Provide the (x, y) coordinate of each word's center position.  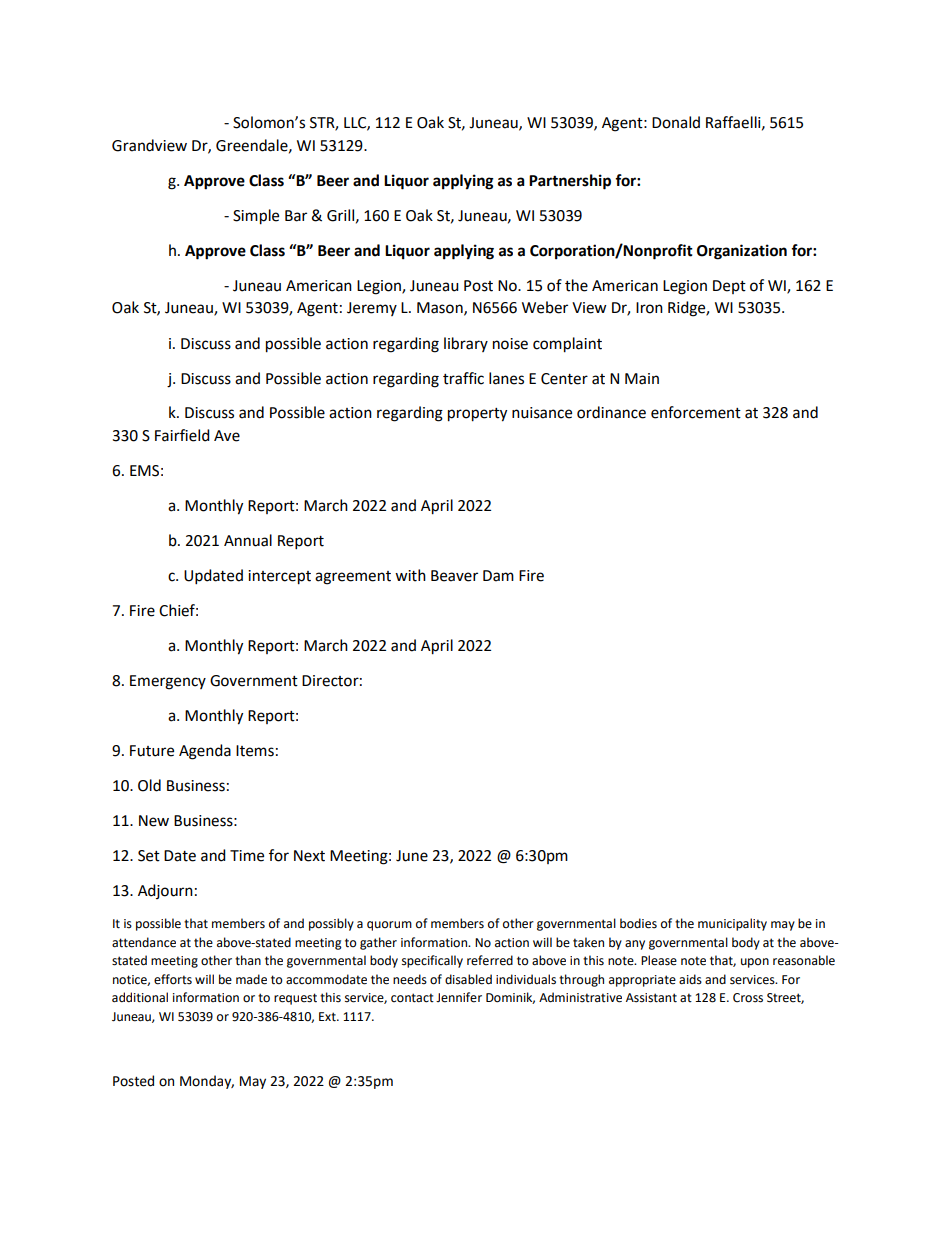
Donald (676, 122)
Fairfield (182, 435)
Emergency (168, 682)
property (477, 415)
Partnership (570, 182)
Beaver (454, 576)
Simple (256, 217)
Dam (498, 576)
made (251, 979)
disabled (468, 979)
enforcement (696, 412)
